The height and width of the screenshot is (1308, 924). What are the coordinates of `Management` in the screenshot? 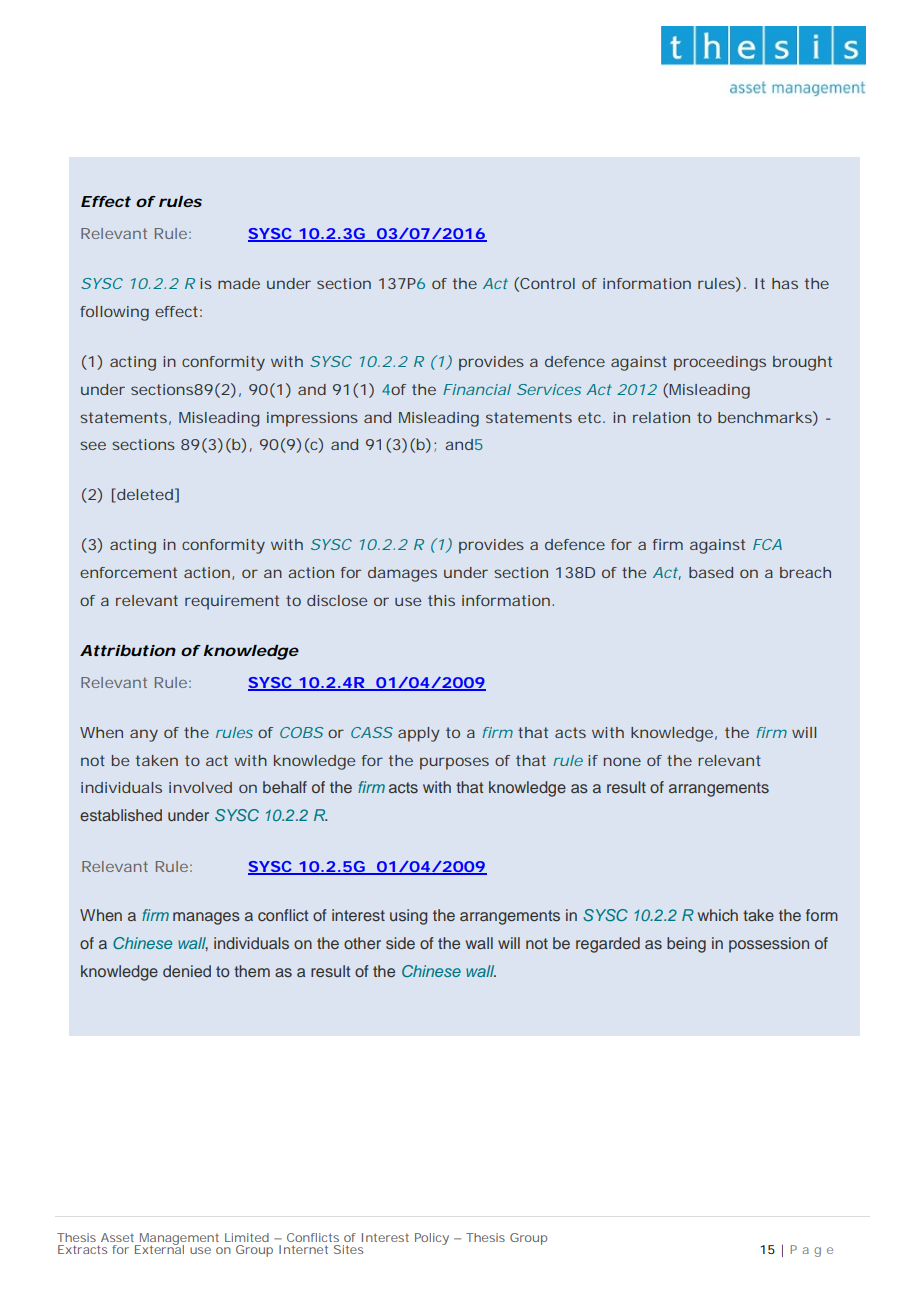 It's located at (178, 1240).
